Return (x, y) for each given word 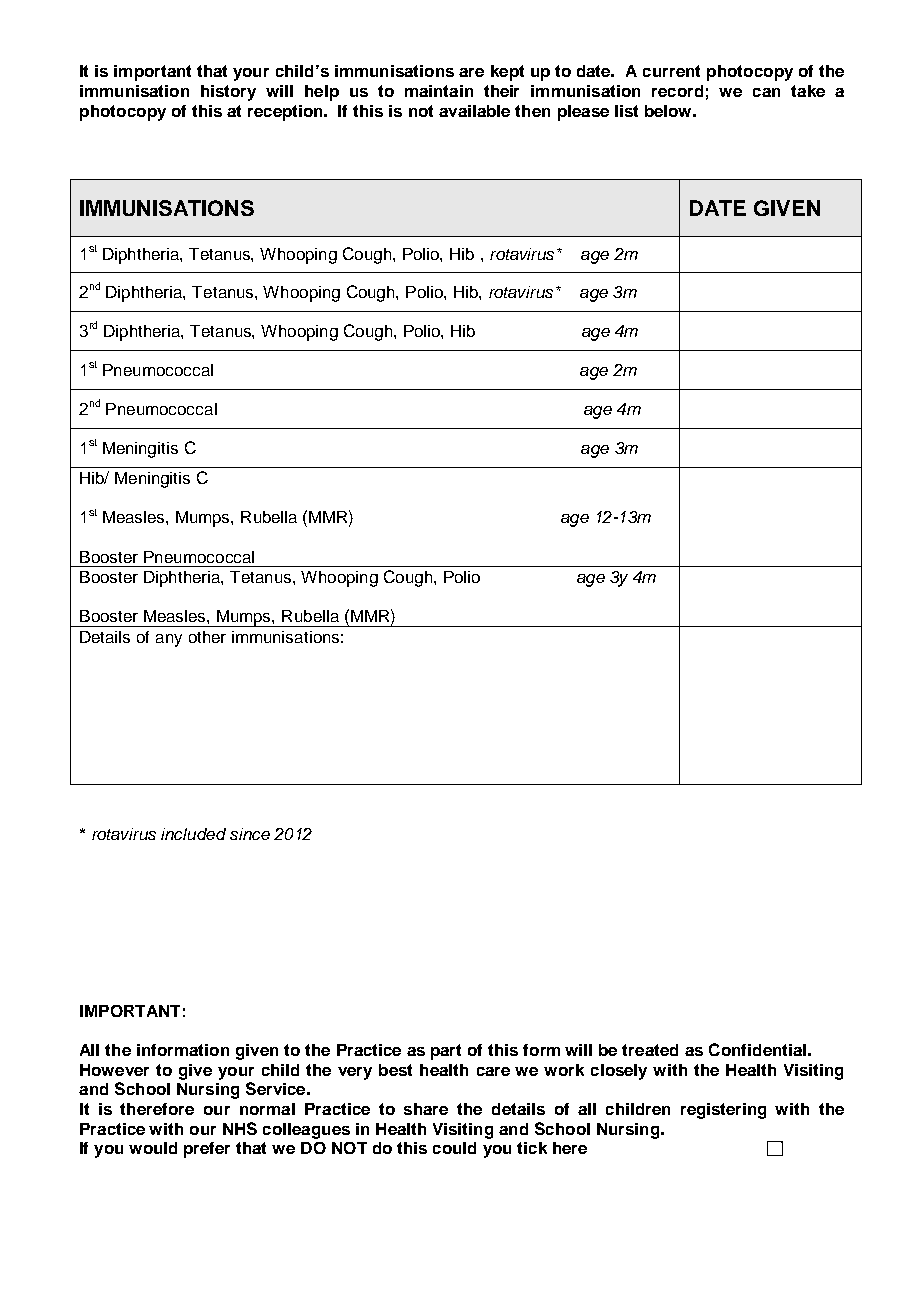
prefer (207, 1150)
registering (723, 1111)
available (474, 111)
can (766, 92)
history (228, 93)
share (426, 1109)
